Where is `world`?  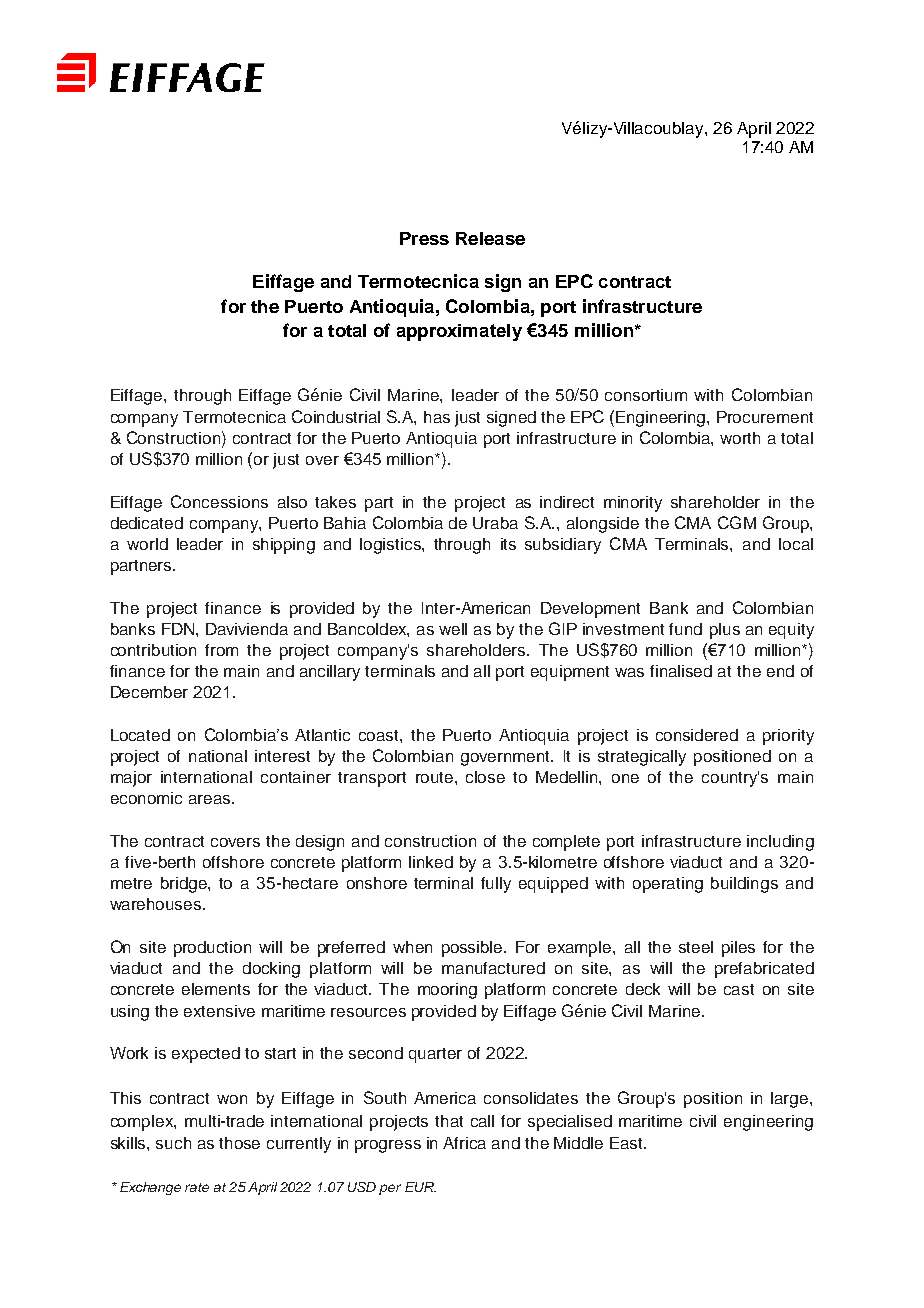 world is located at coordinates (147, 544).
